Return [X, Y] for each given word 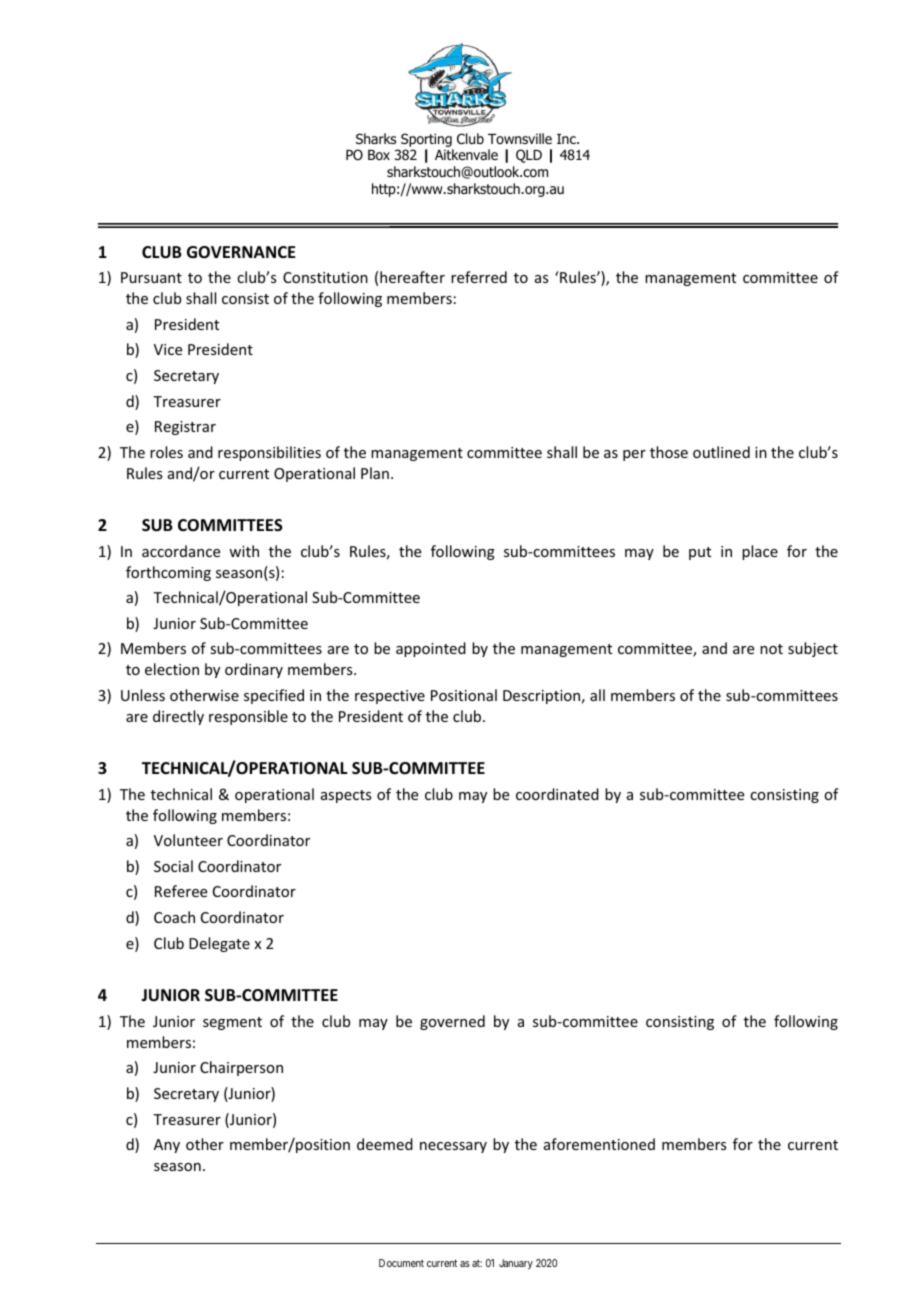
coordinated [557, 794]
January [516, 1264]
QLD [529, 156]
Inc [567, 139]
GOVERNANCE [241, 252]
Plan [375, 473]
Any [167, 1146]
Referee [181, 891]
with [244, 551]
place [760, 552]
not [771, 649]
